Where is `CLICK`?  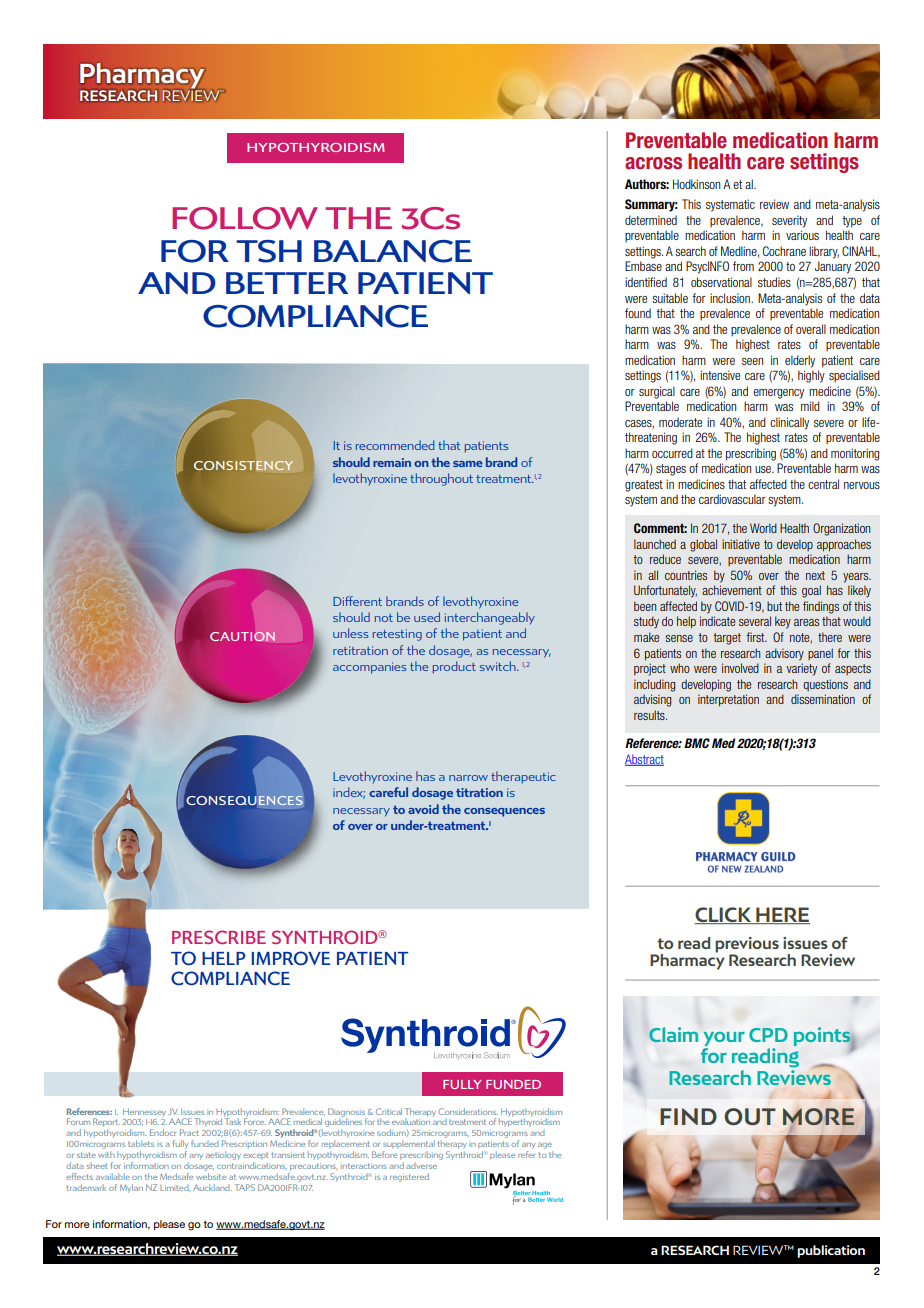 CLICK is located at coordinates (723, 915).
